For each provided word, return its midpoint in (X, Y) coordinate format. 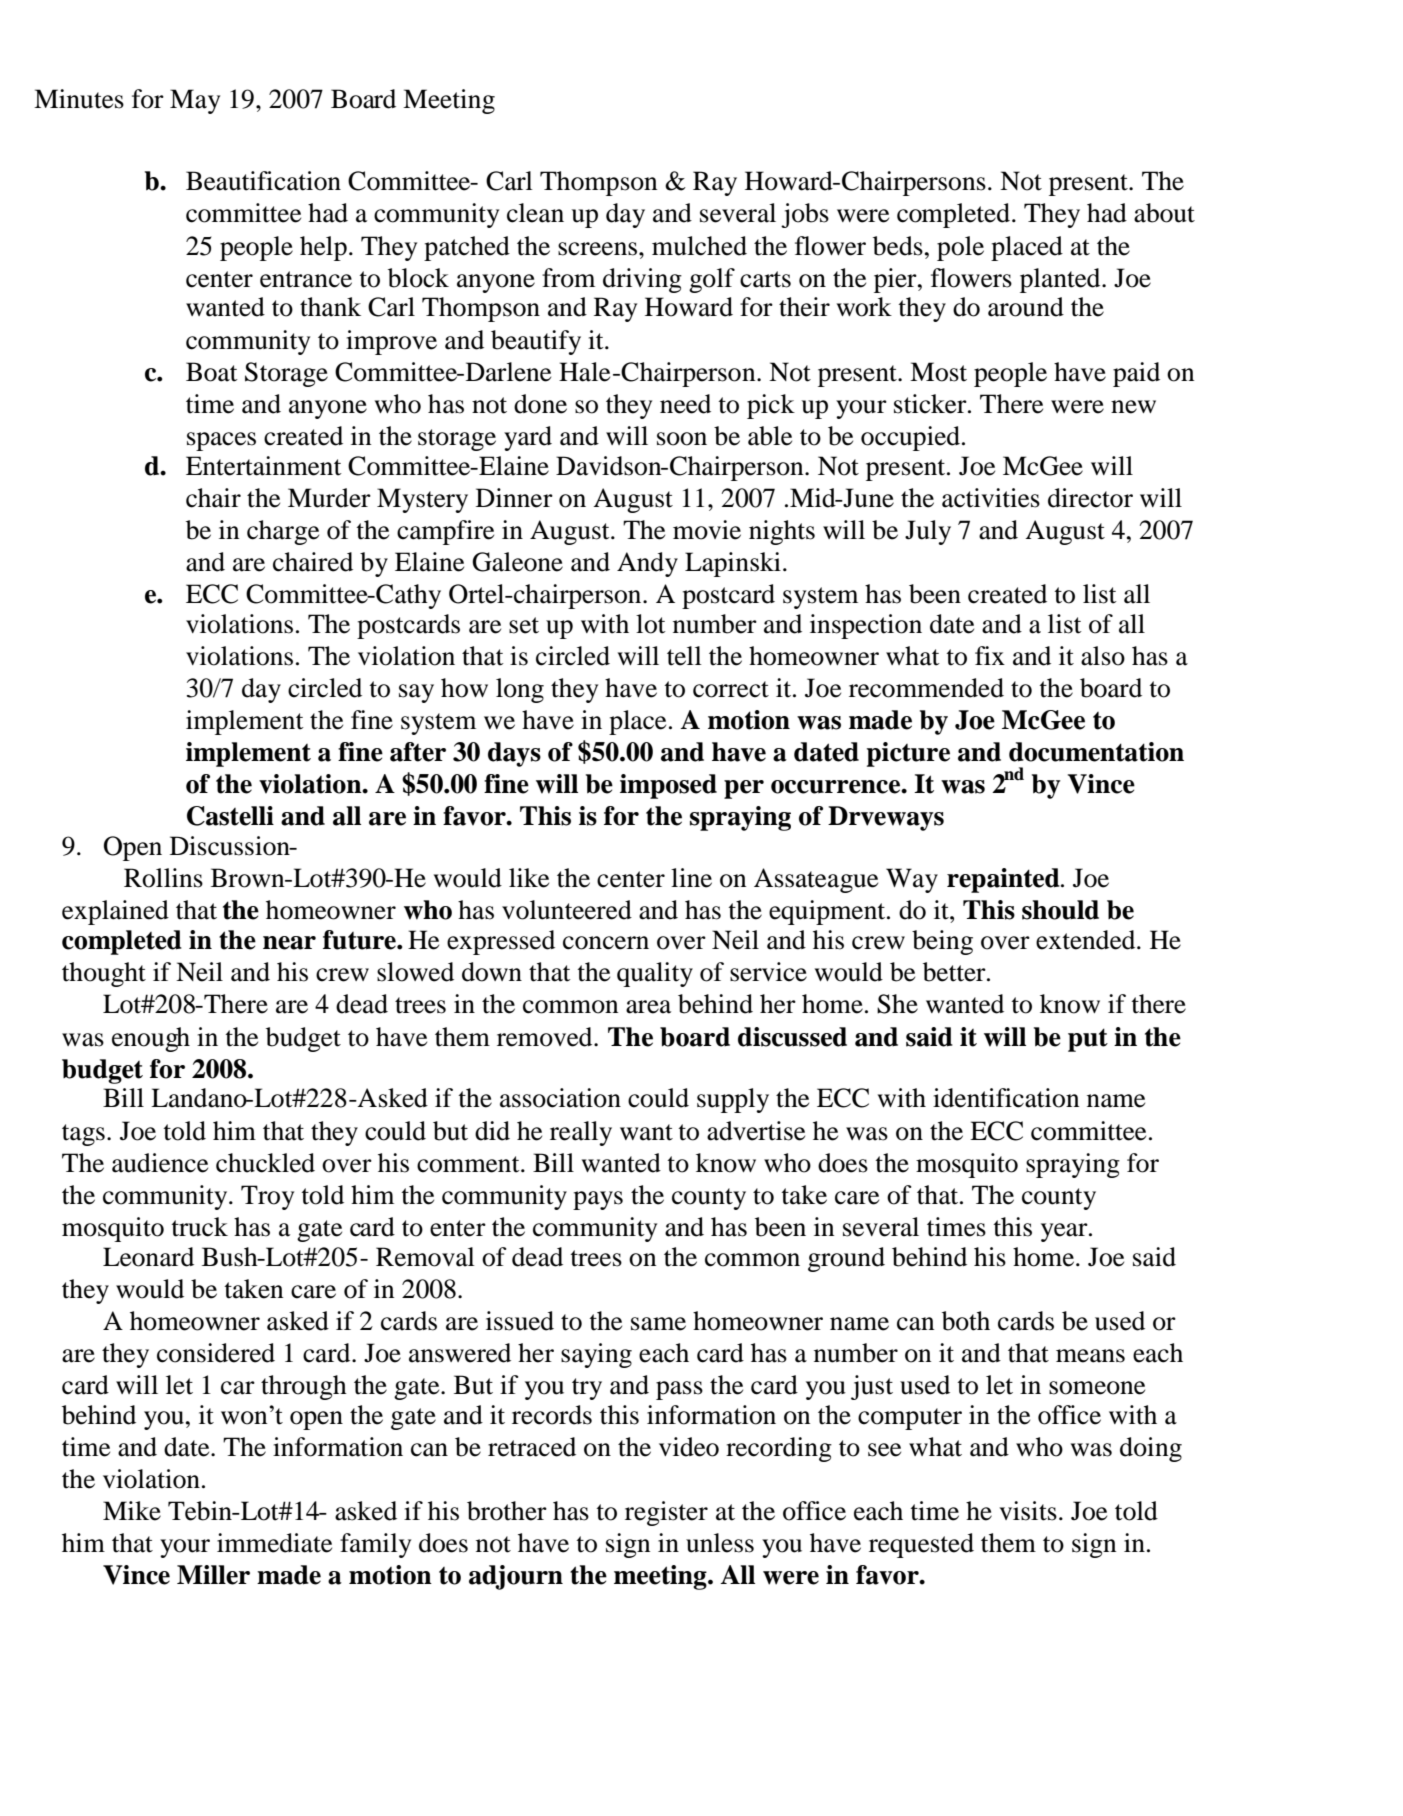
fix (990, 655)
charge (283, 532)
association (560, 1098)
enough (151, 1039)
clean (535, 213)
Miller (213, 1575)
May (195, 101)
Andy (647, 564)
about (1164, 213)
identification (1006, 1098)
